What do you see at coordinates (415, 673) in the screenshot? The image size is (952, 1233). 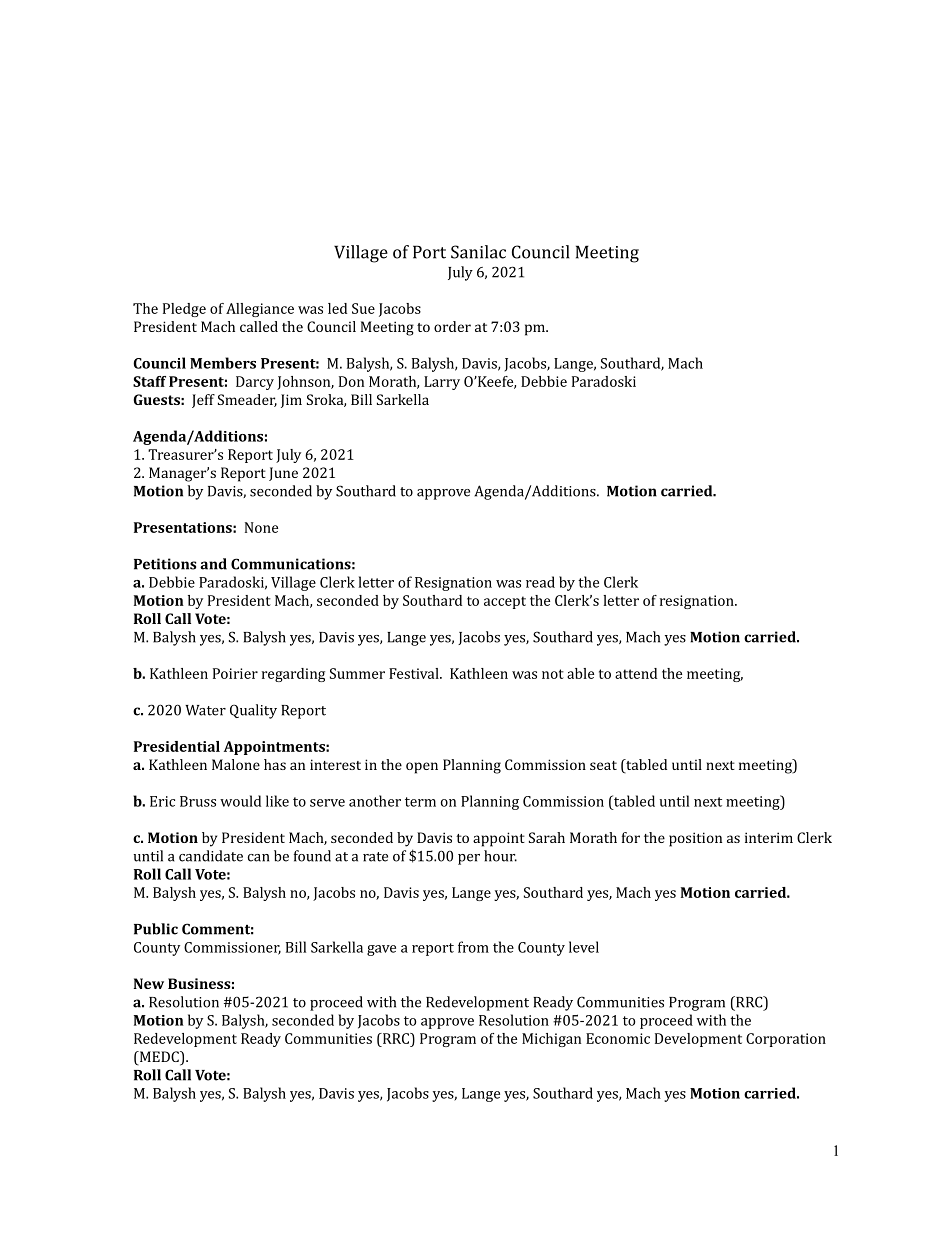 I see `Festival` at bounding box center [415, 673].
